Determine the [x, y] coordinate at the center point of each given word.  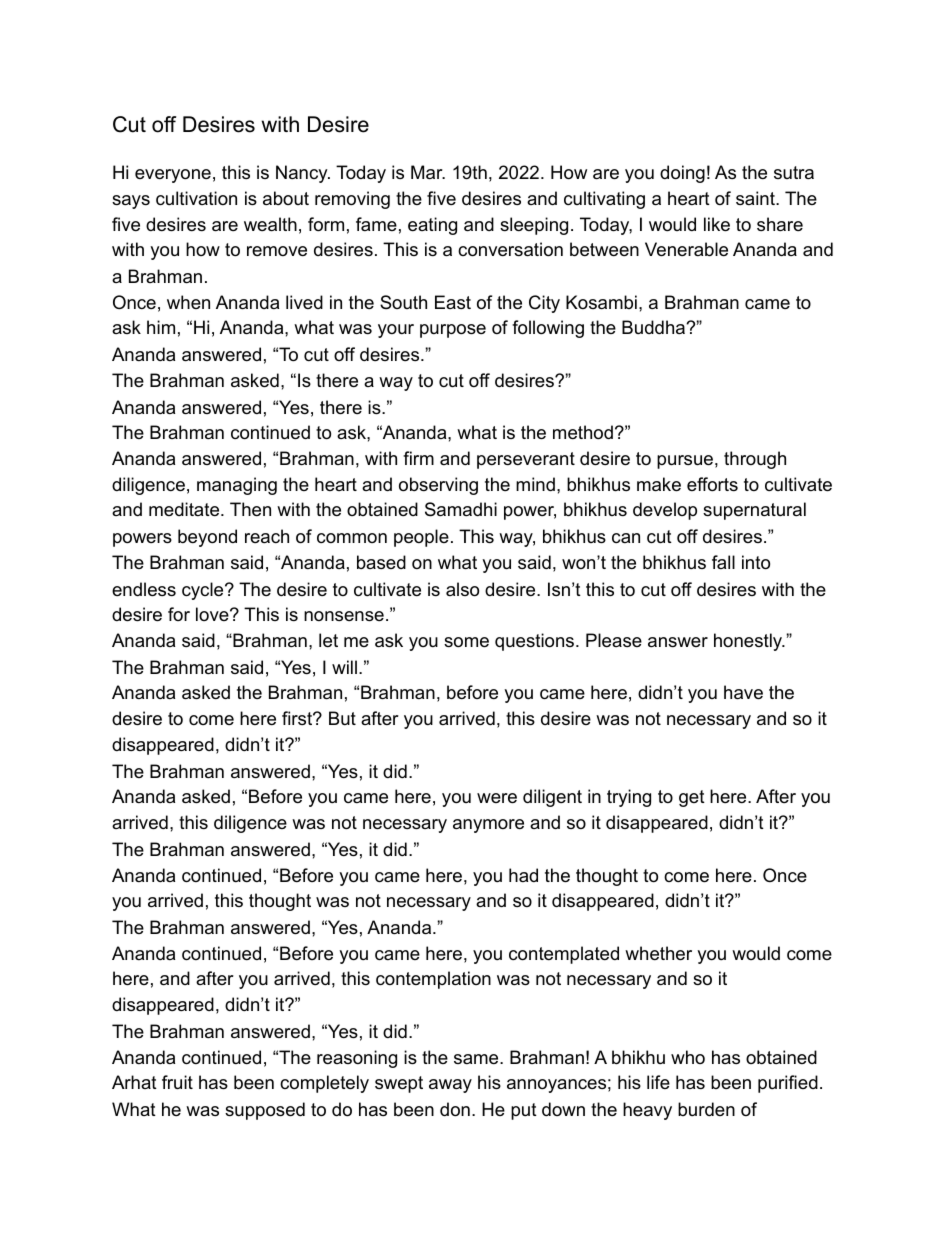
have [743, 692]
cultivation [196, 198]
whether [658, 953]
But [342, 718]
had [523, 875]
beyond [207, 538]
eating [432, 226]
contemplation [433, 980]
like [717, 224]
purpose [453, 331]
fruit [177, 1082]
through [755, 460]
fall [723, 562]
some [466, 642]
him [161, 327]
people [421, 538]
